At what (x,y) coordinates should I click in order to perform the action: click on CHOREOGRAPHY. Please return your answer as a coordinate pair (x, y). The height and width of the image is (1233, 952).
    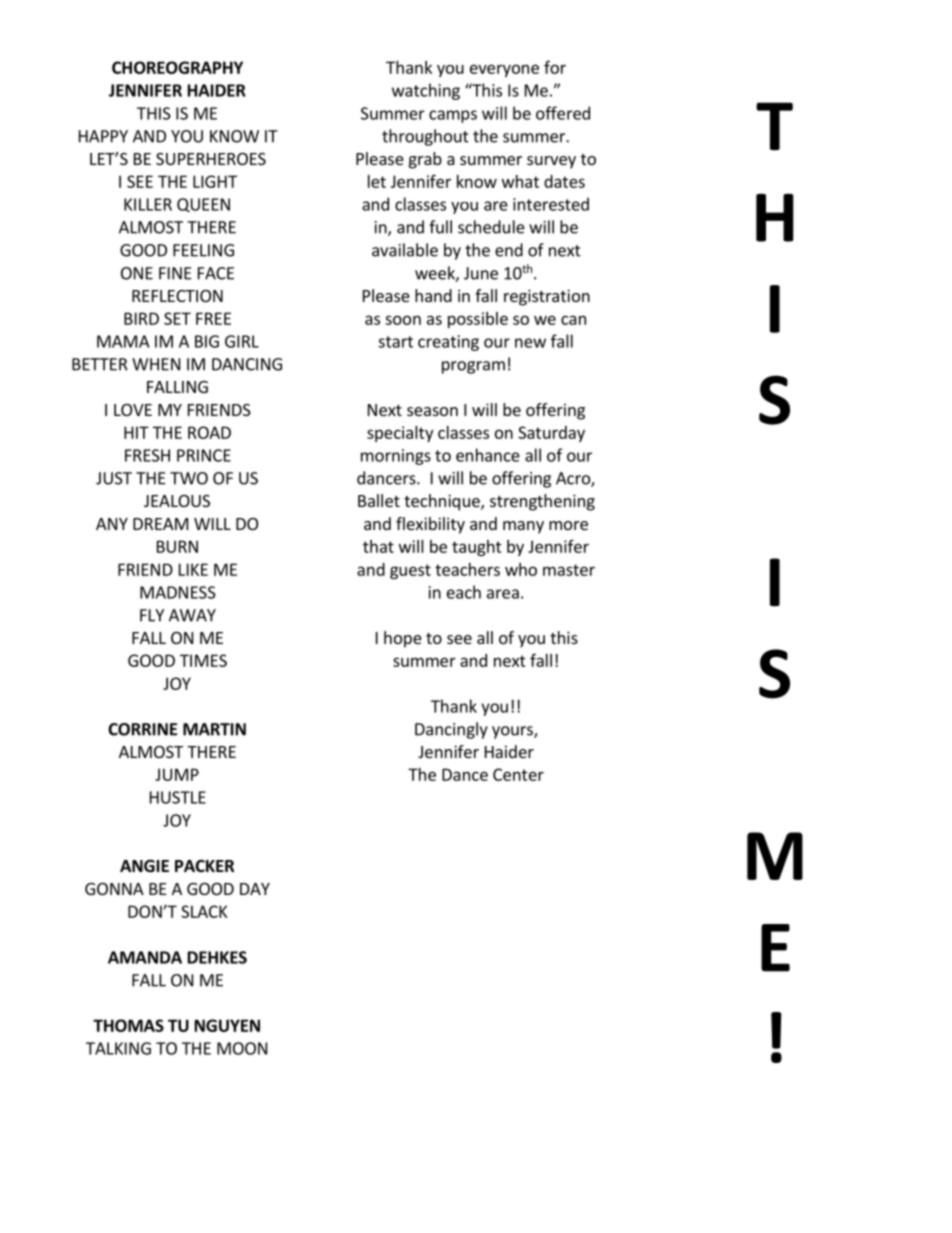
    Looking at the image, I should click on (177, 67).
